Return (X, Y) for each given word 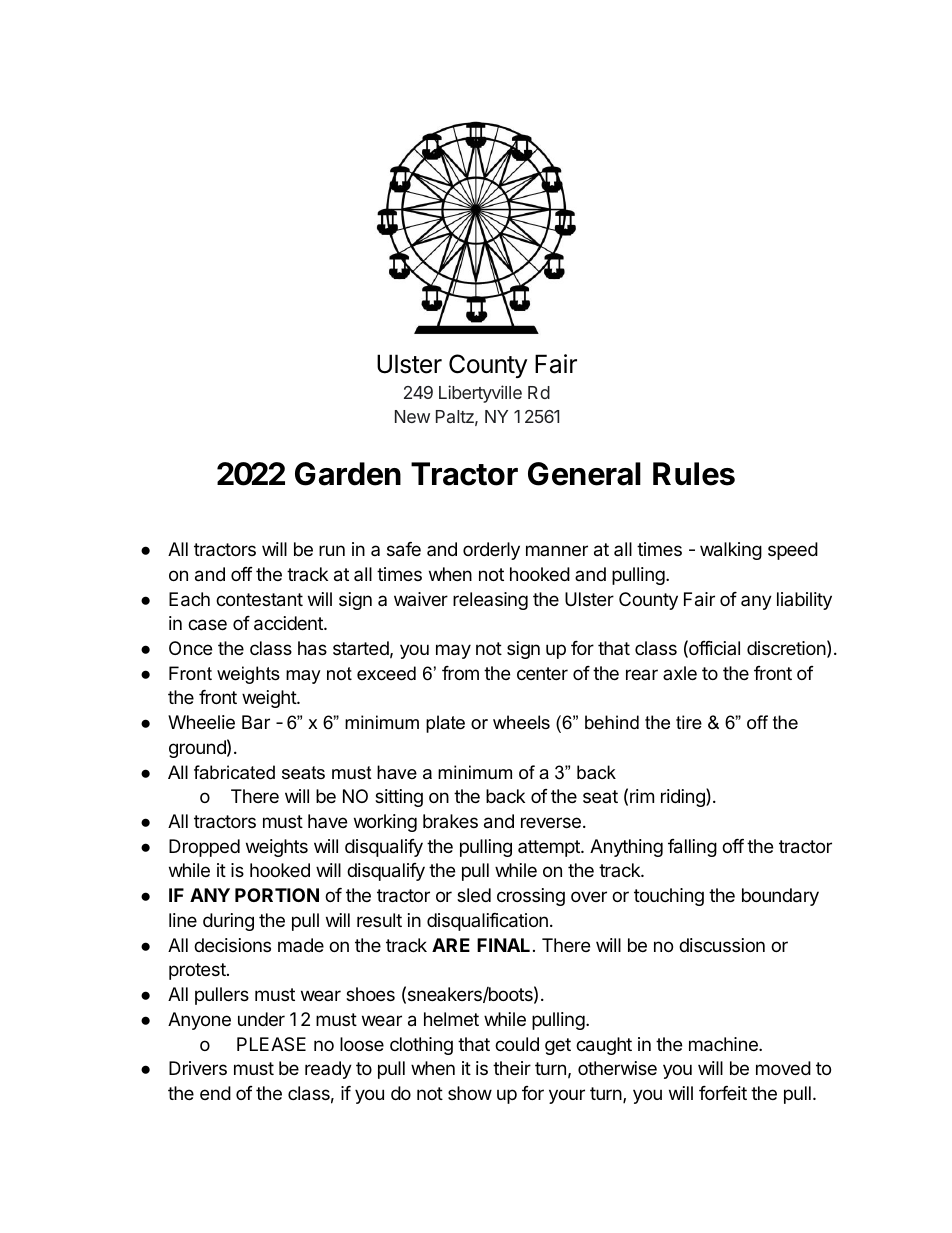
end (215, 1093)
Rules (694, 474)
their (512, 1068)
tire (689, 722)
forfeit (723, 1093)
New (412, 416)
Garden (348, 474)
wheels (521, 722)
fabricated (234, 772)
